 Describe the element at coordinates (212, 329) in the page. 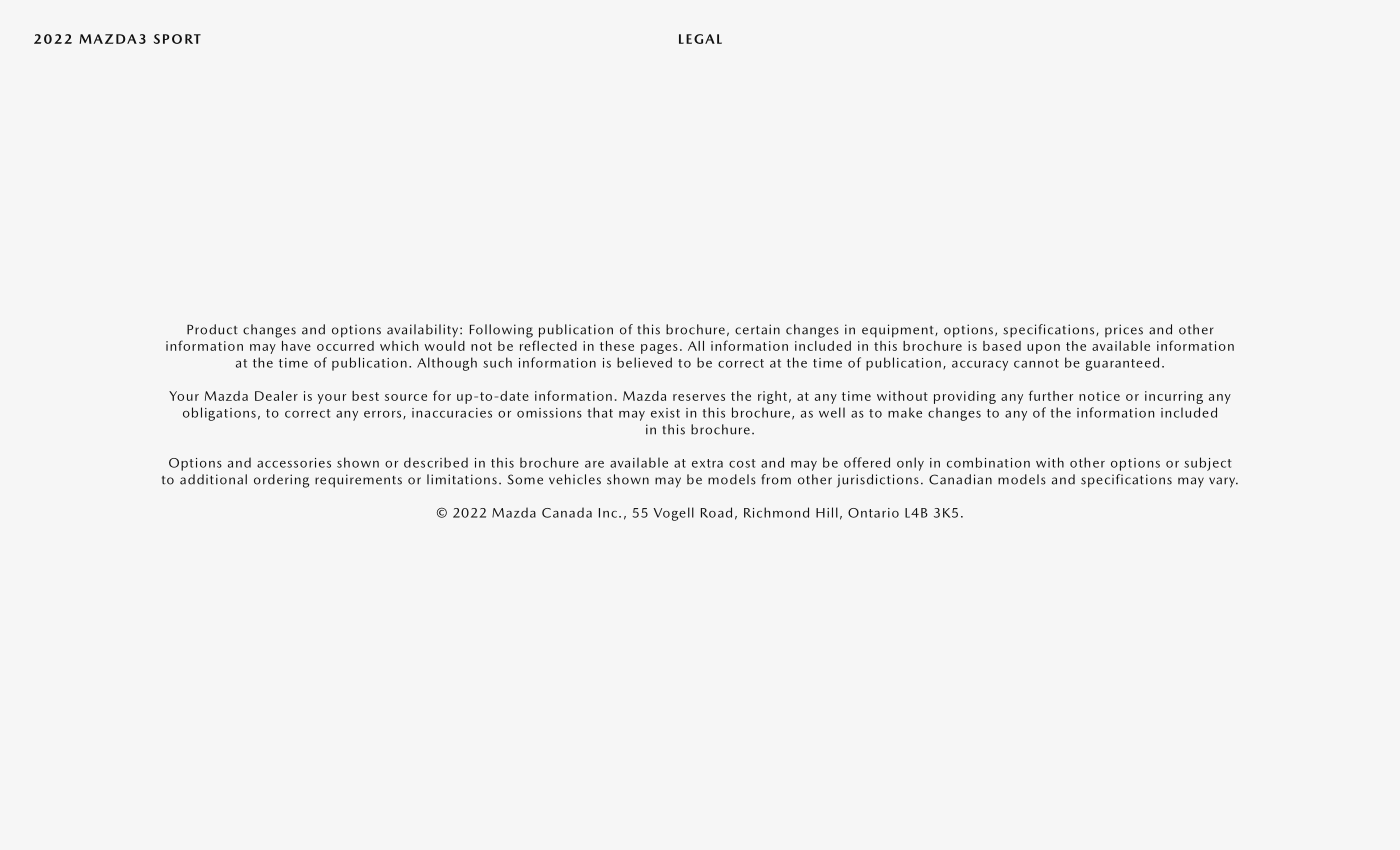

I see `Product` at that location.
